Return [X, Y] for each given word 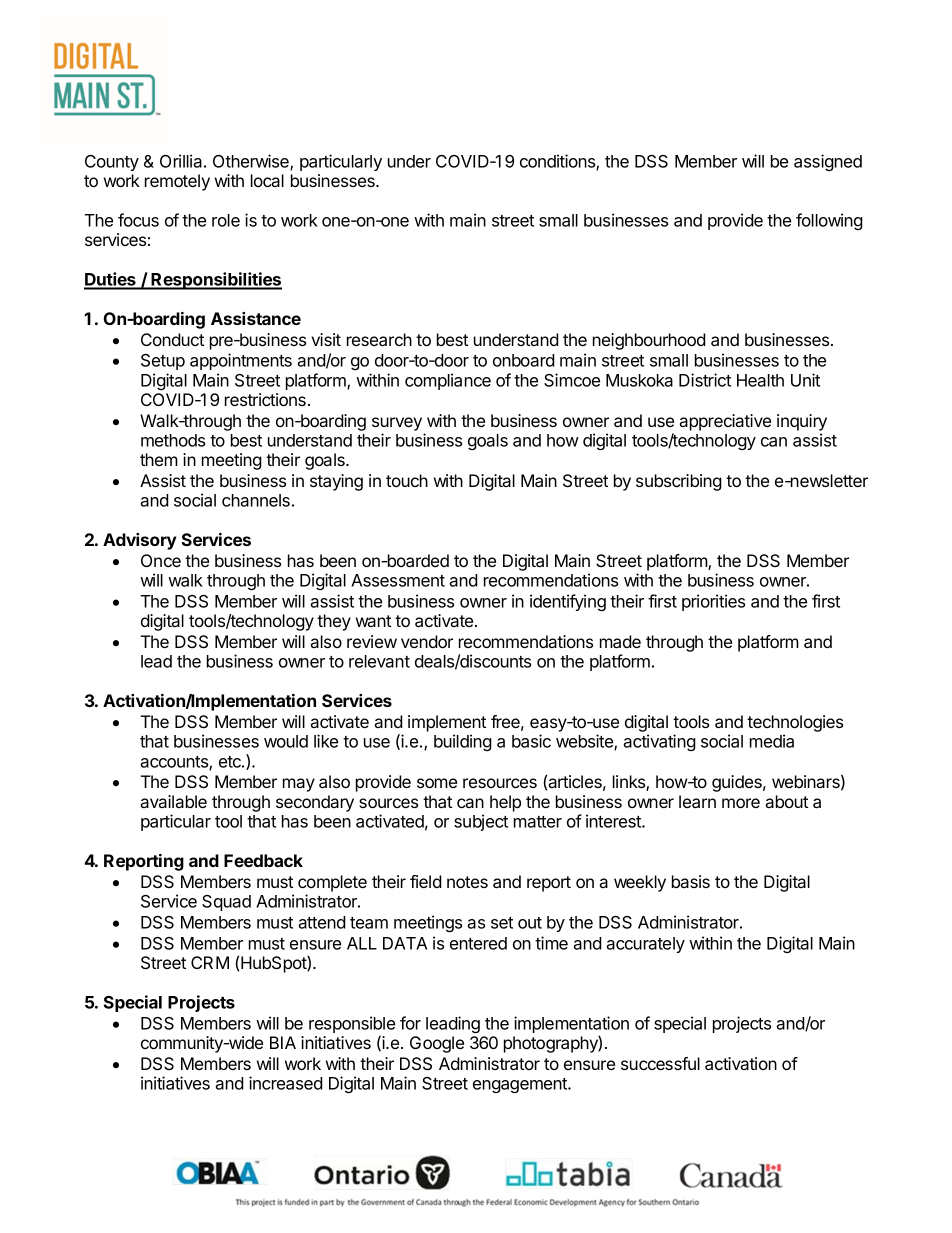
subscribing [679, 482]
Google [437, 1044]
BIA [283, 1042]
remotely [177, 182]
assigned [828, 162]
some [437, 783]
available [174, 801]
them [159, 459]
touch [407, 480]
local [267, 180]
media [772, 741]
